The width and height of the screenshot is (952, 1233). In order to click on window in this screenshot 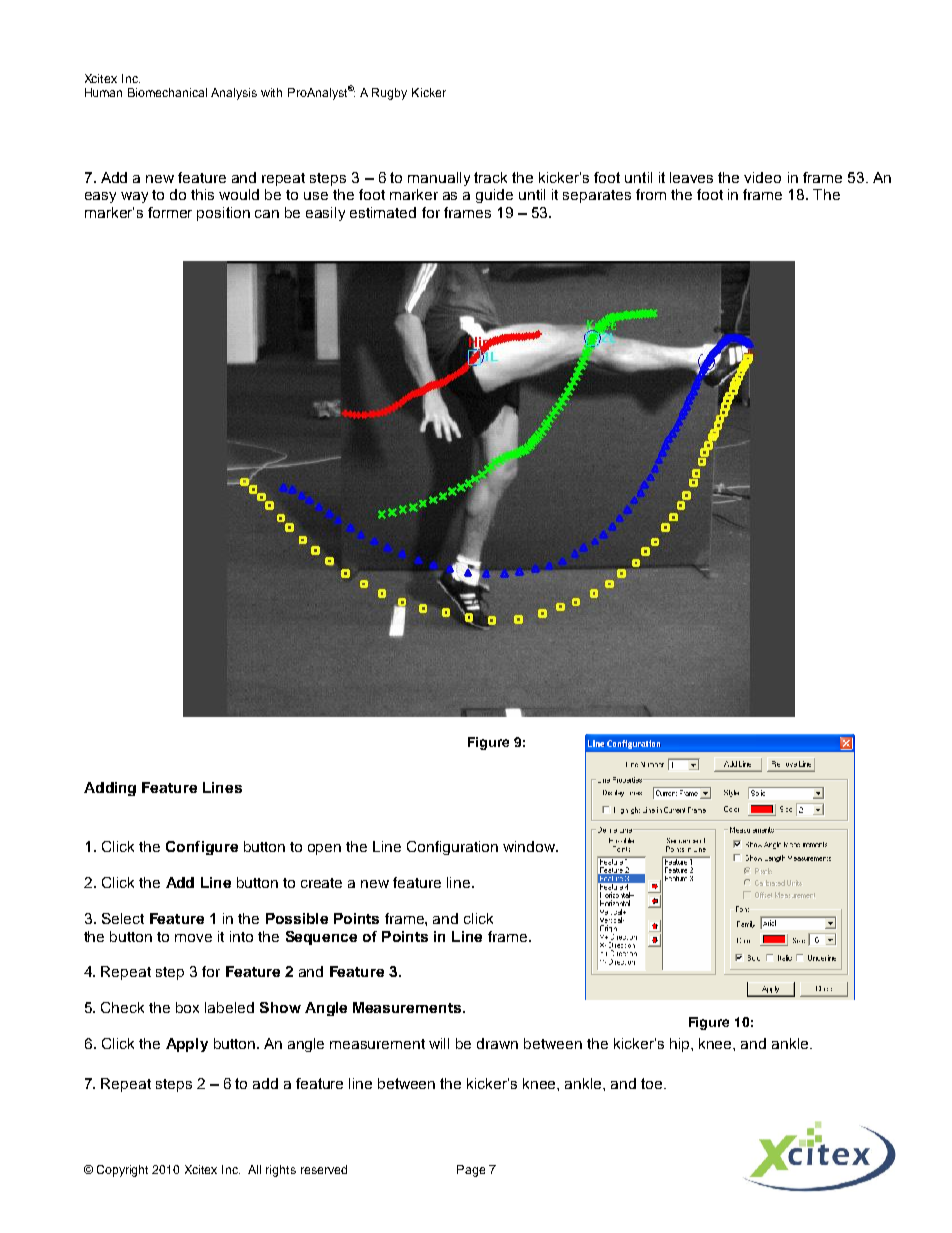, I will do `click(530, 846)`.
